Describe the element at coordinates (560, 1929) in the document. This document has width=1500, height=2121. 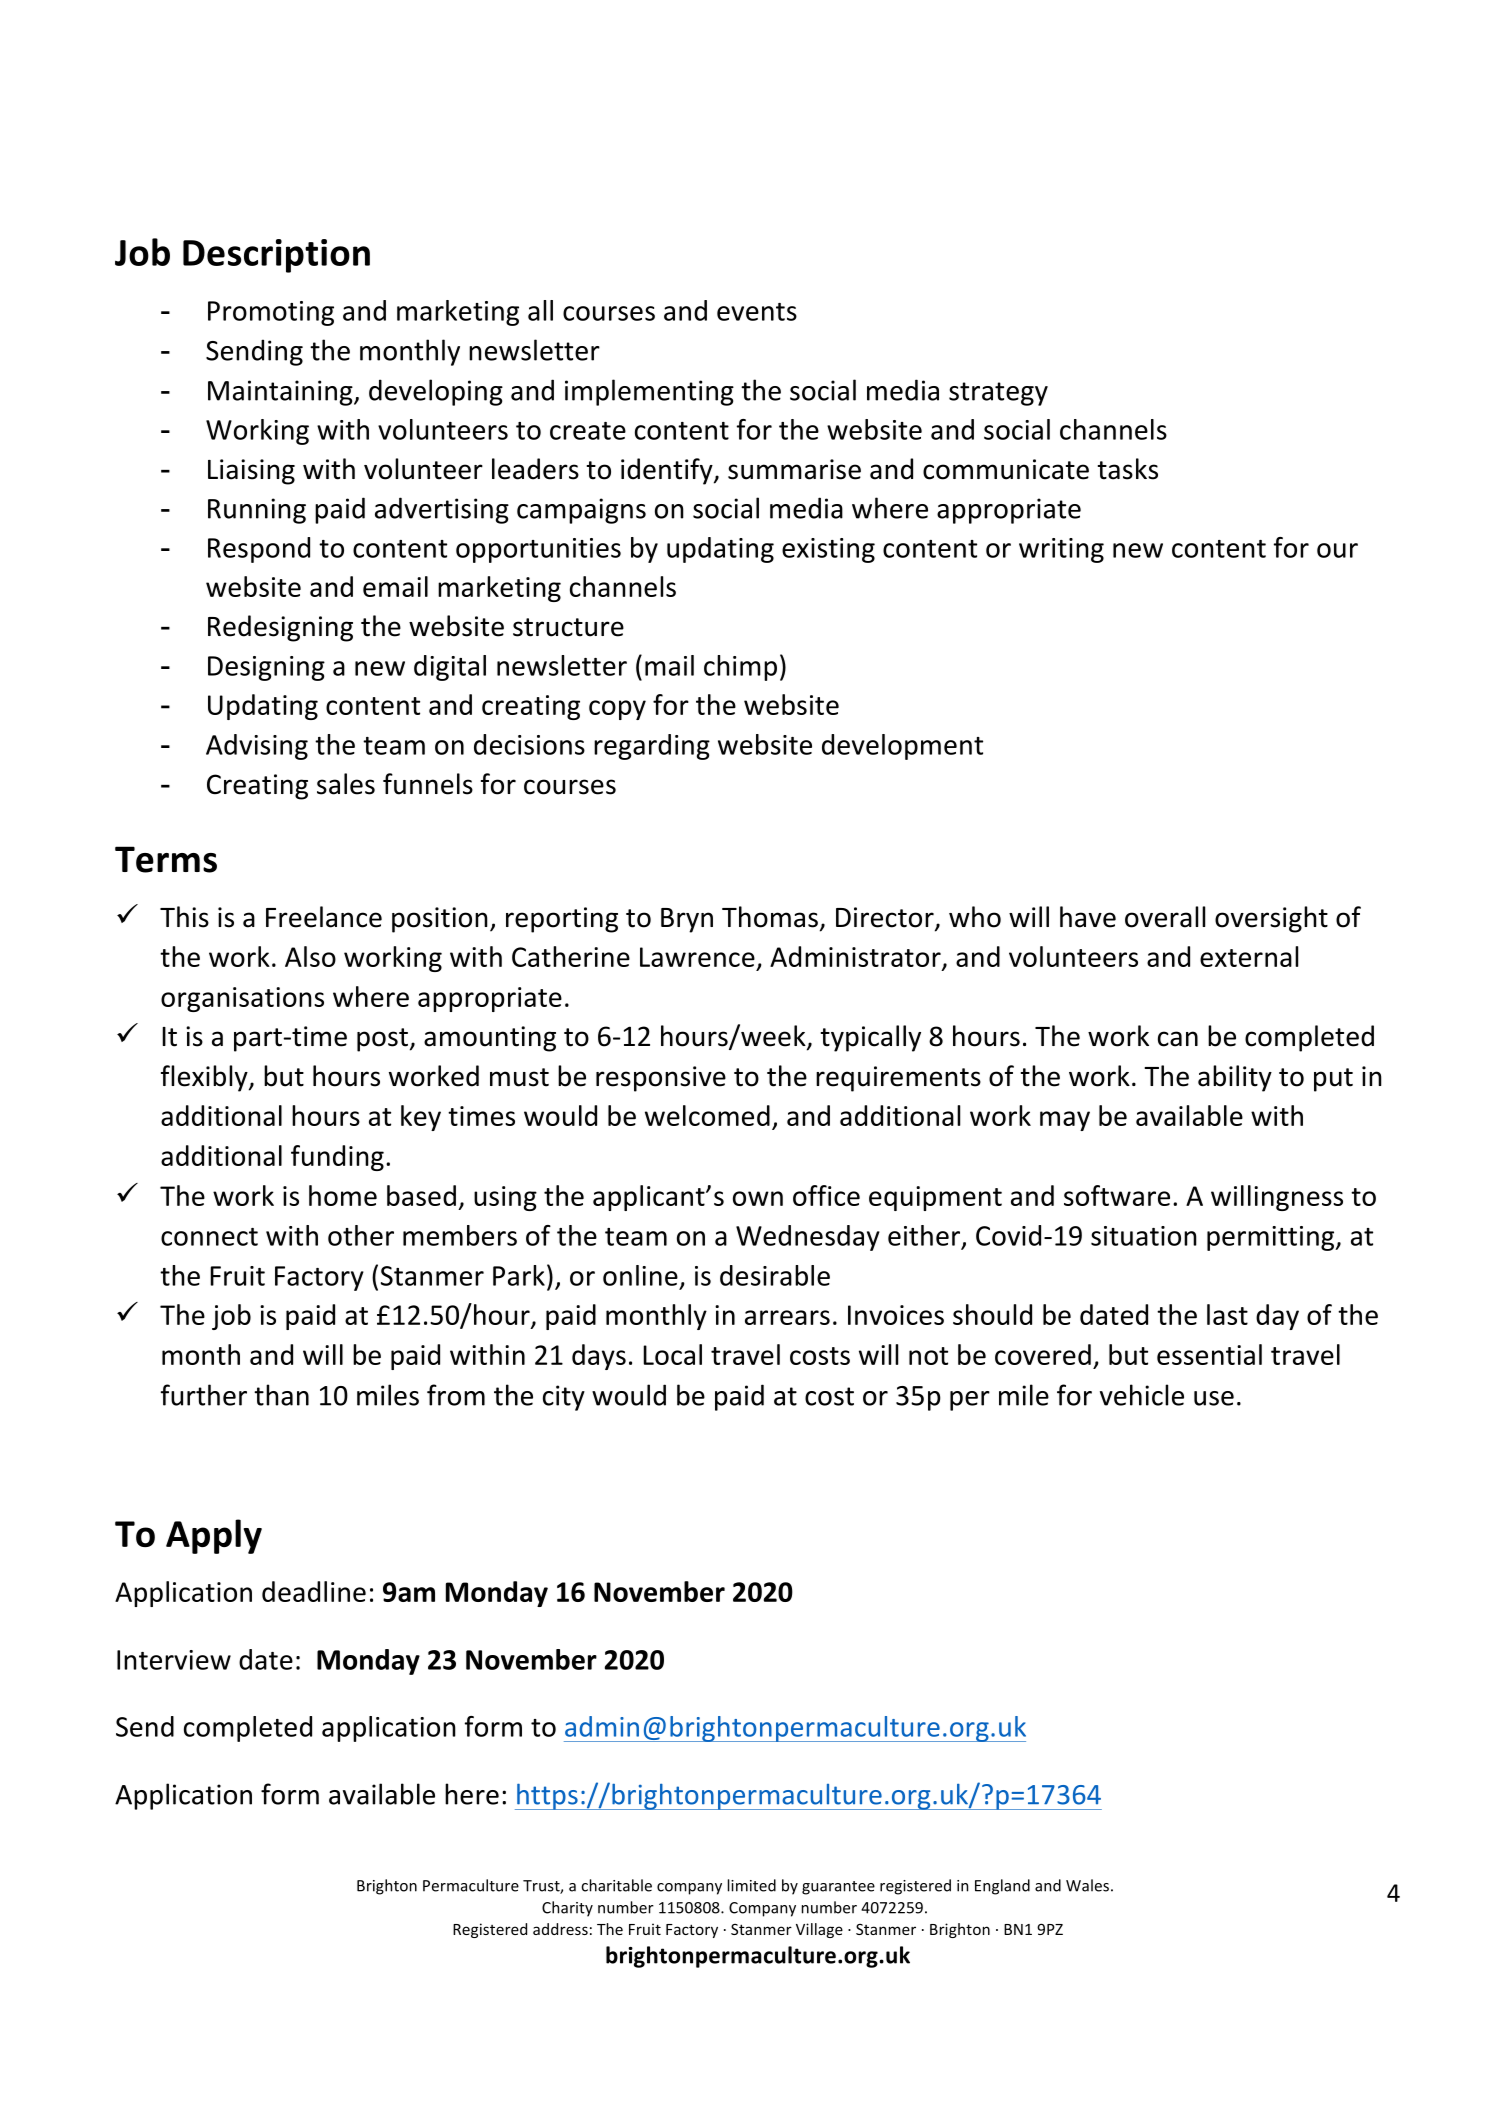
I see `address` at that location.
